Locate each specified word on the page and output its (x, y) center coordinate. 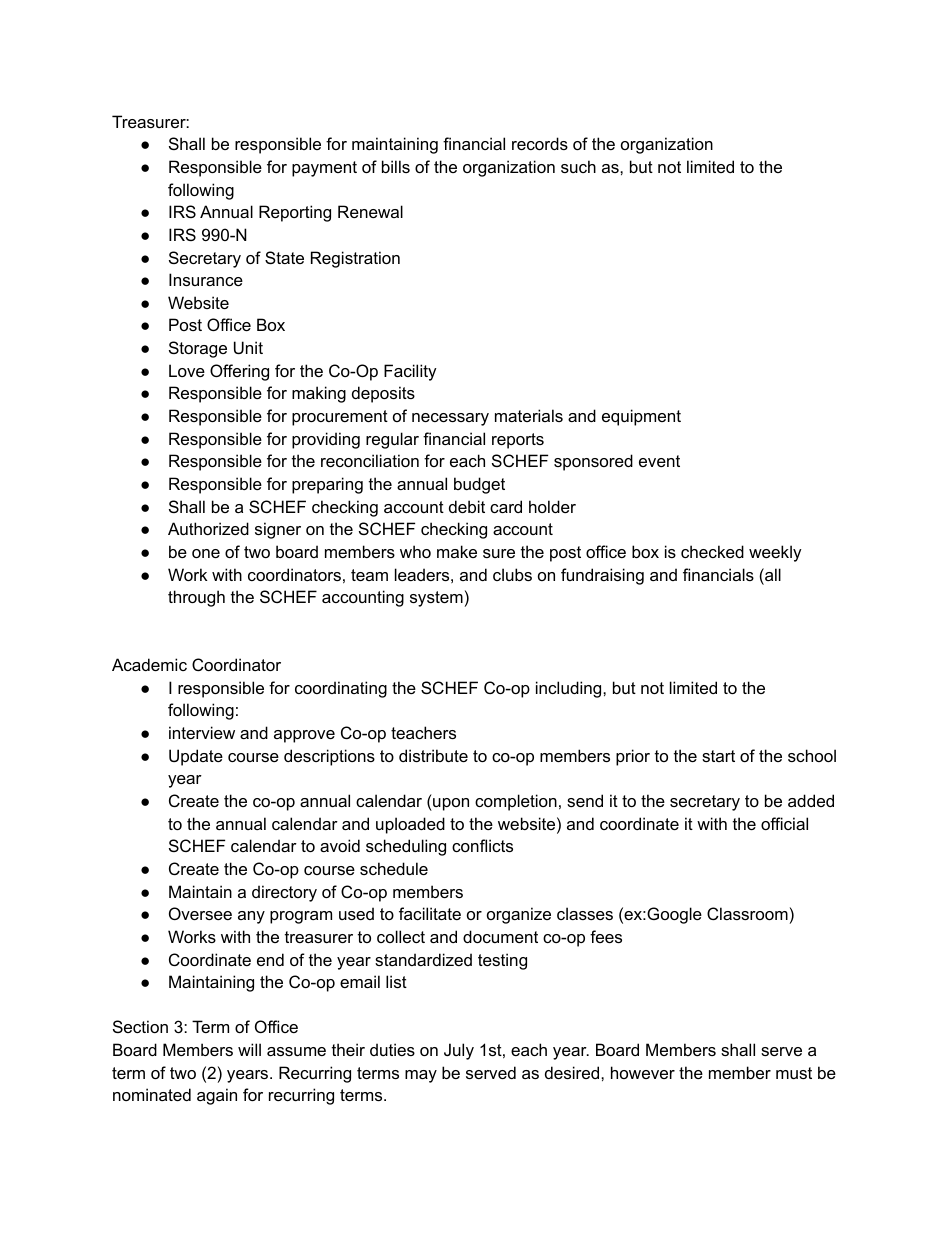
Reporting (295, 213)
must (794, 1073)
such (578, 166)
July (459, 1051)
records (540, 143)
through (196, 598)
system (436, 599)
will (249, 1049)
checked (712, 551)
